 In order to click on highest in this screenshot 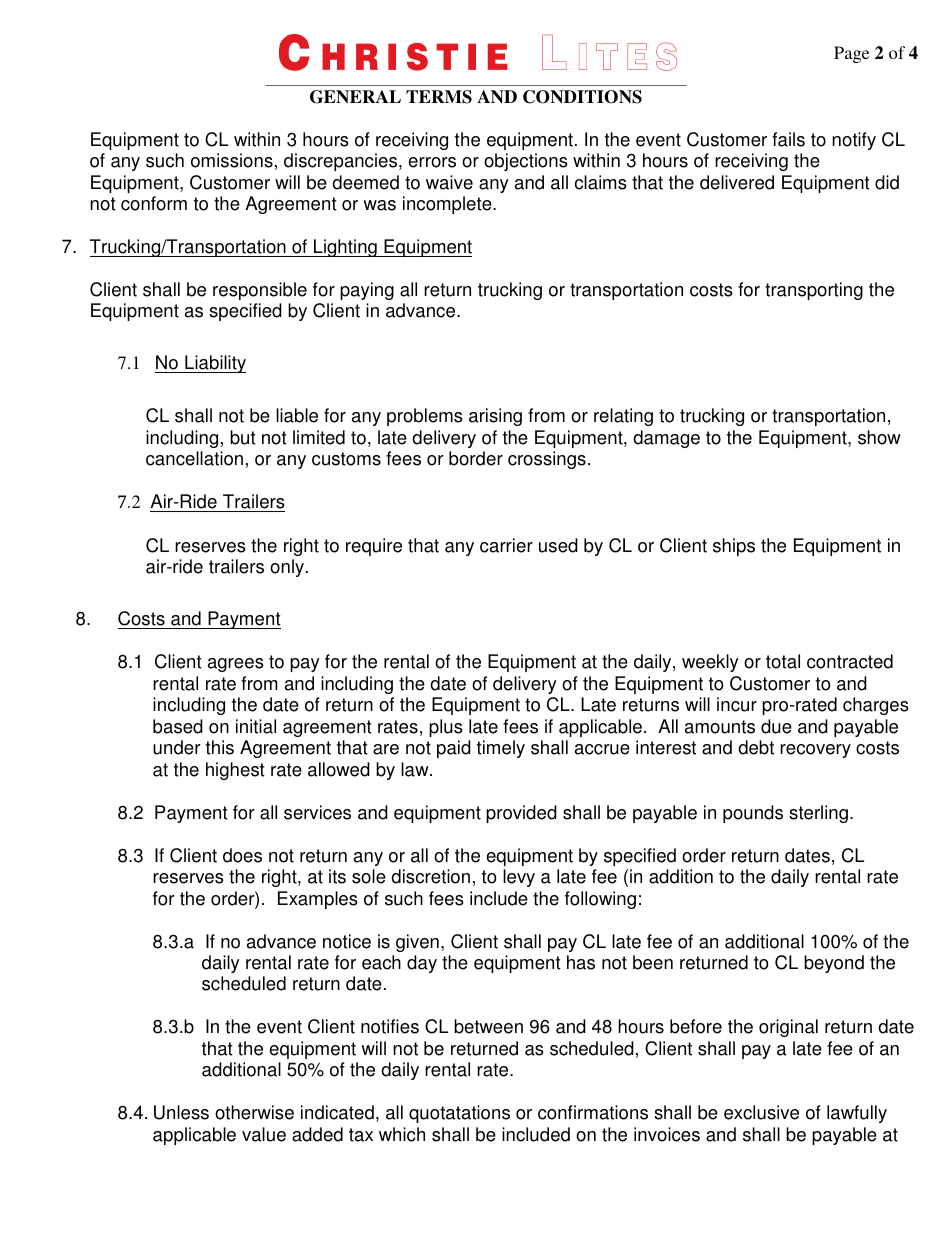, I will do `click(235, 771)`.
